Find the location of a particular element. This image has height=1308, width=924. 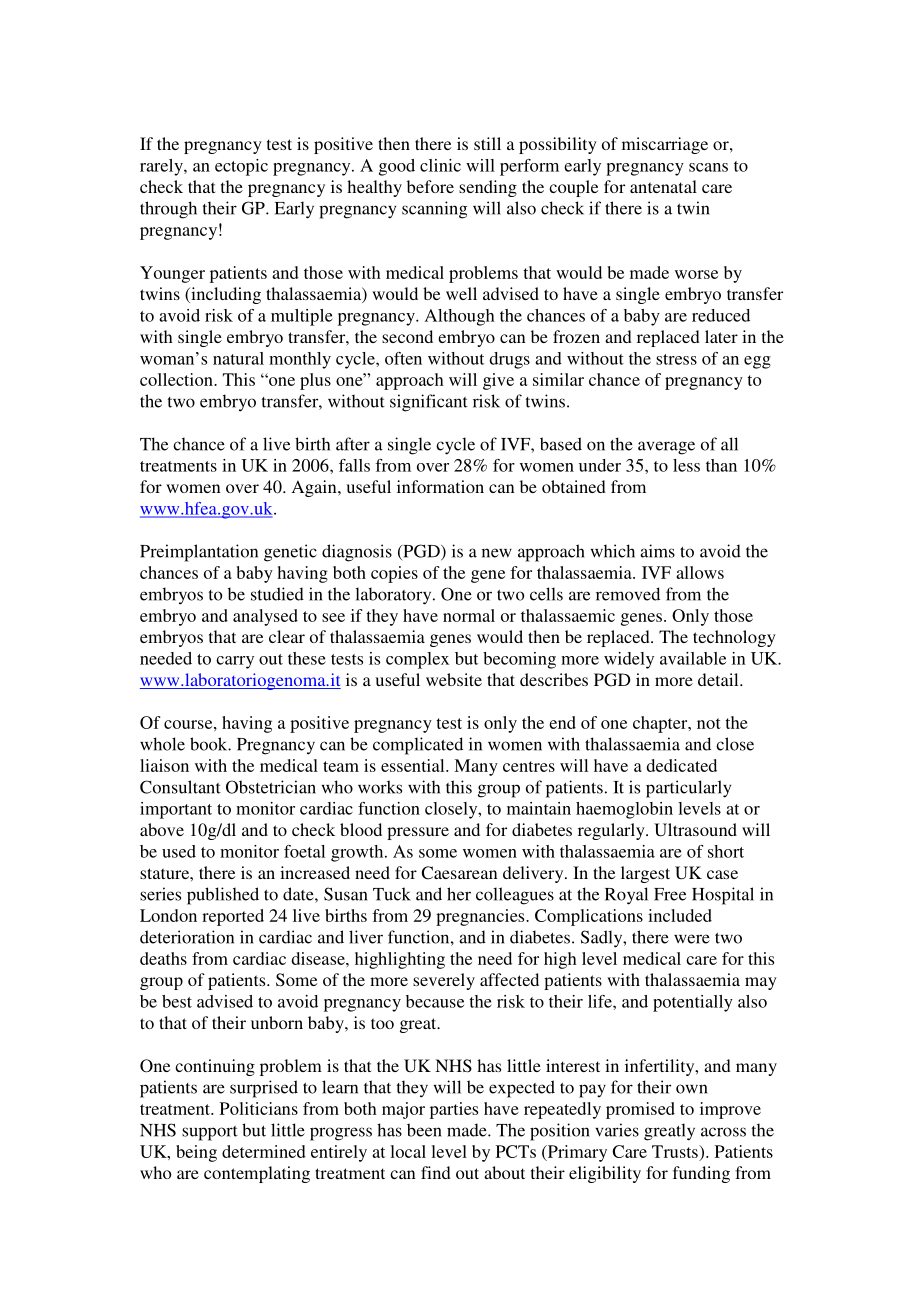

website is located at coordinates (454, 679).
